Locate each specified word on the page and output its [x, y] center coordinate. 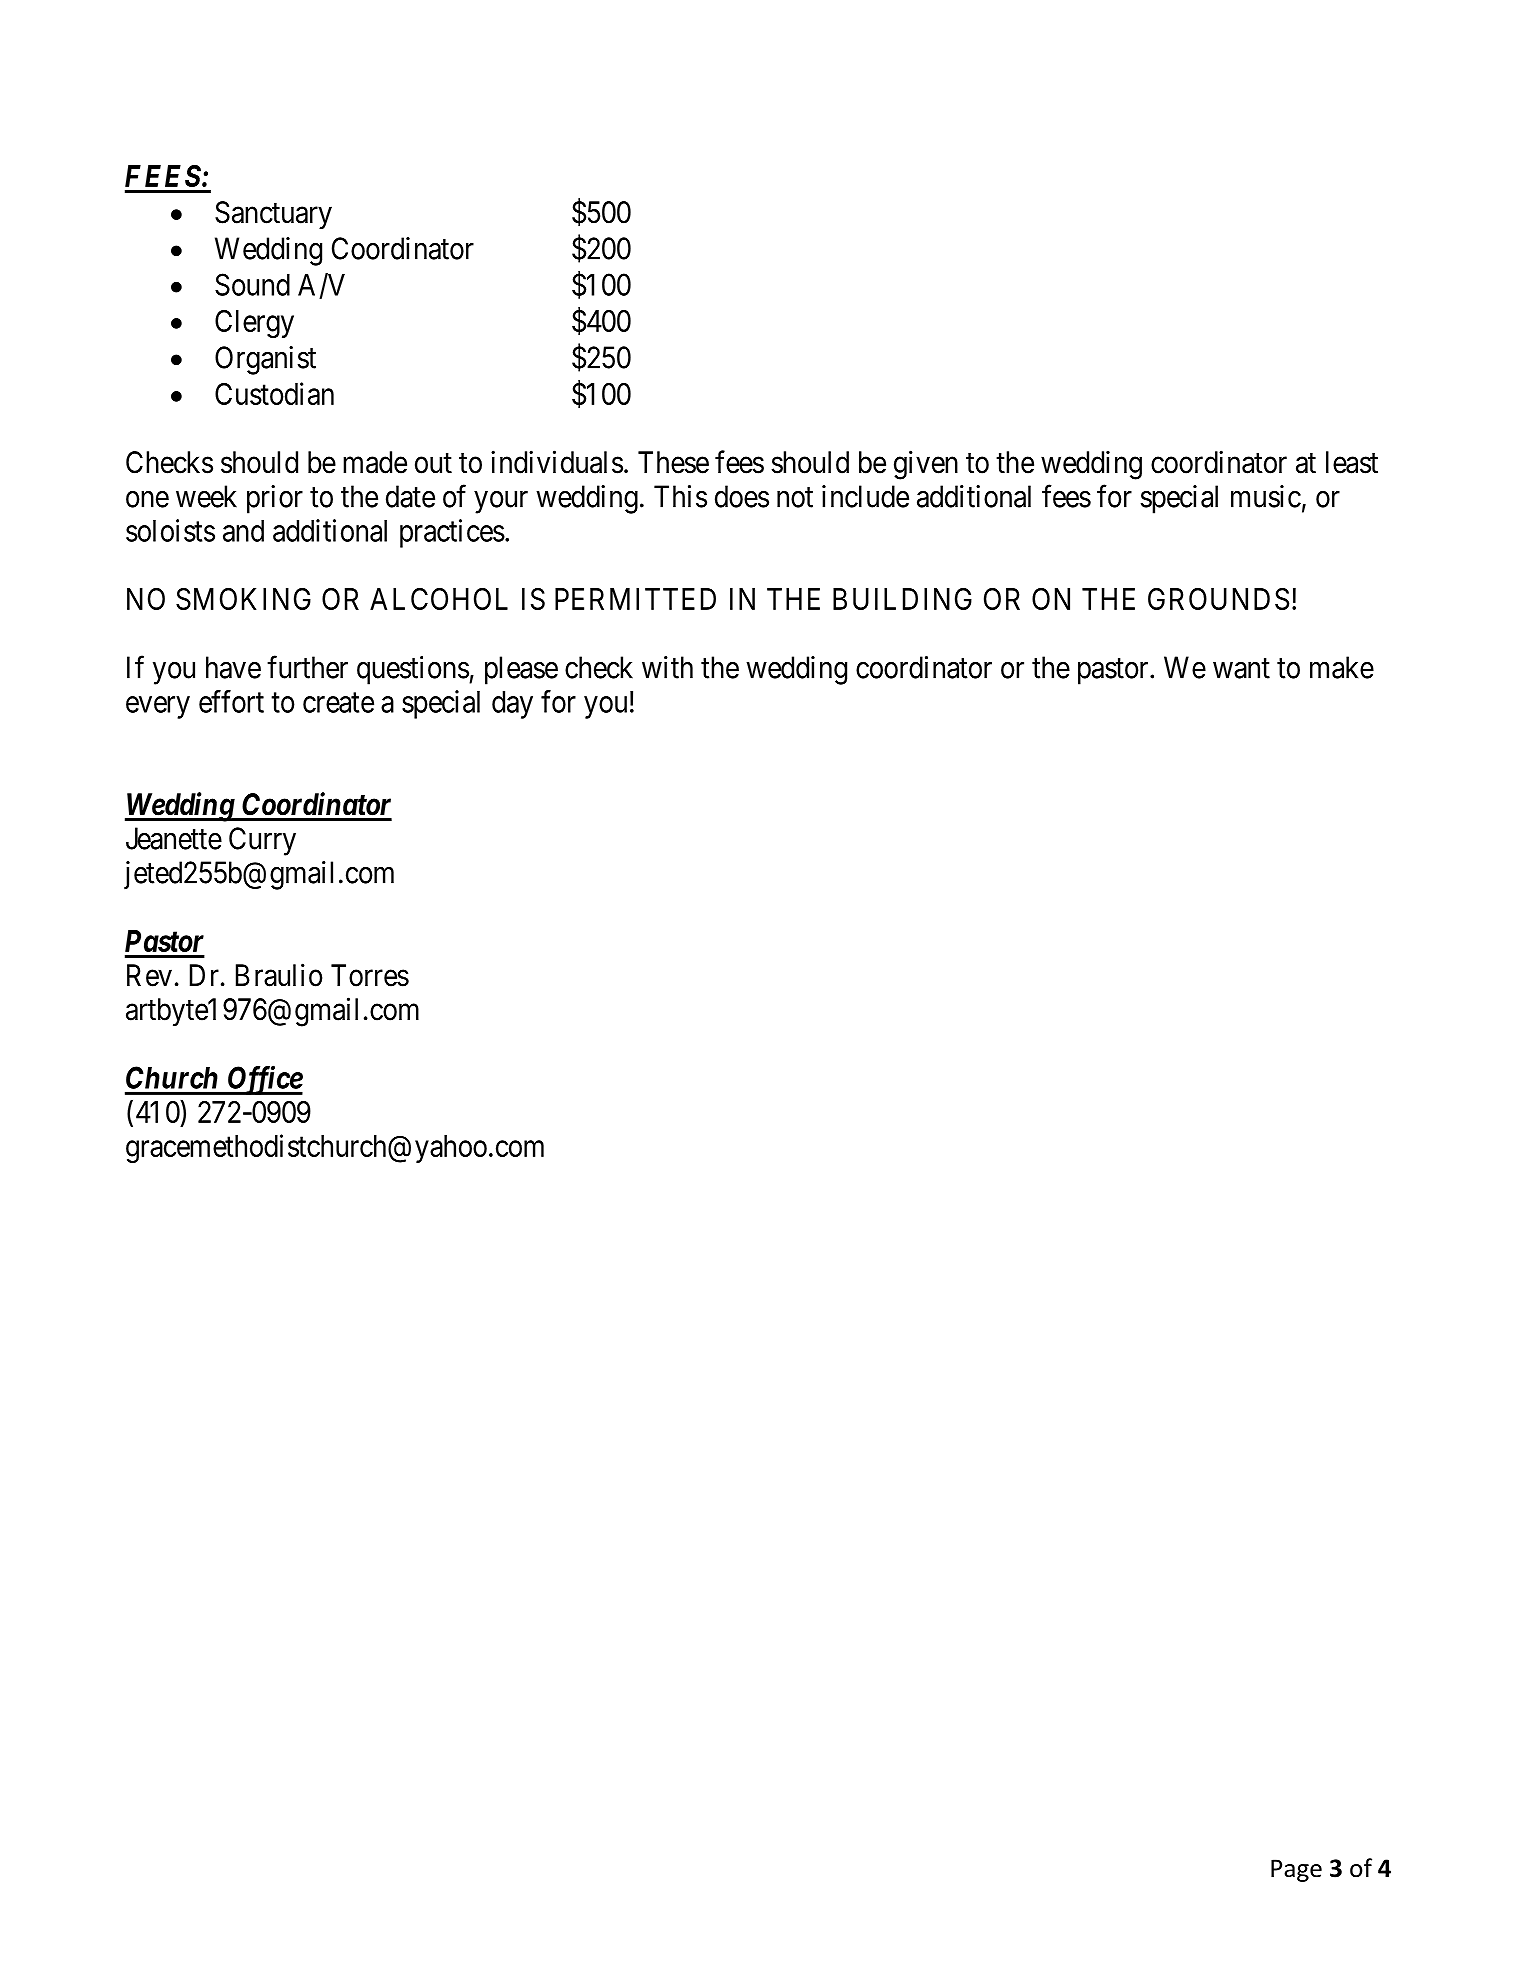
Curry [262, 841]
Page [1296, 1870]
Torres [370, 975]
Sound [252, 284]
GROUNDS [1218, 599]
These [673, 462]
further [307, 667]
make [1342, 667]
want [1241, 669]
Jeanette [174, 838]
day [512, 705]
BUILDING [902, 599]
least [1352, 462]
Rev [149, 975]
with [667, 667]
